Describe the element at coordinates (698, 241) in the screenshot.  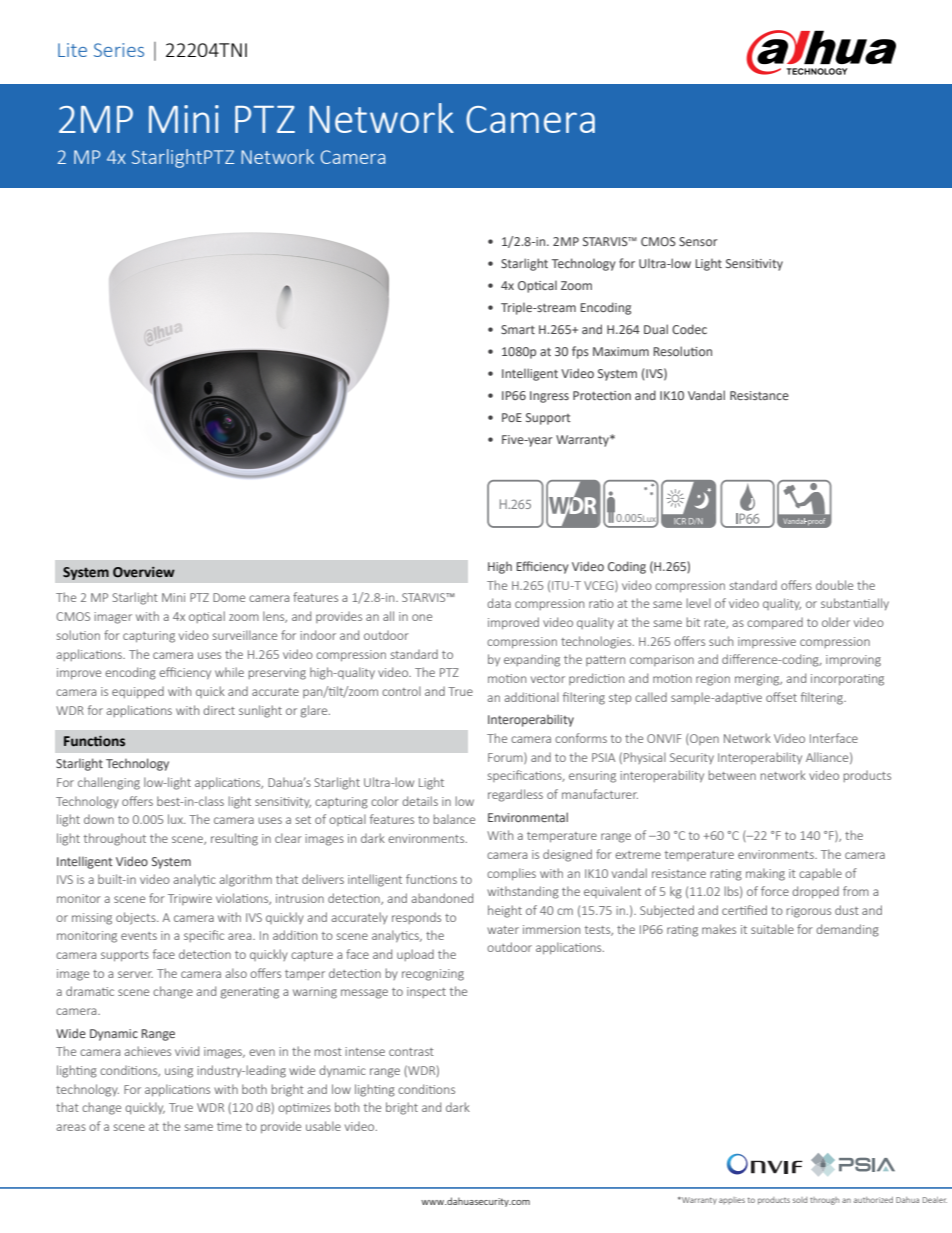
I see `Sensor` at that location.
